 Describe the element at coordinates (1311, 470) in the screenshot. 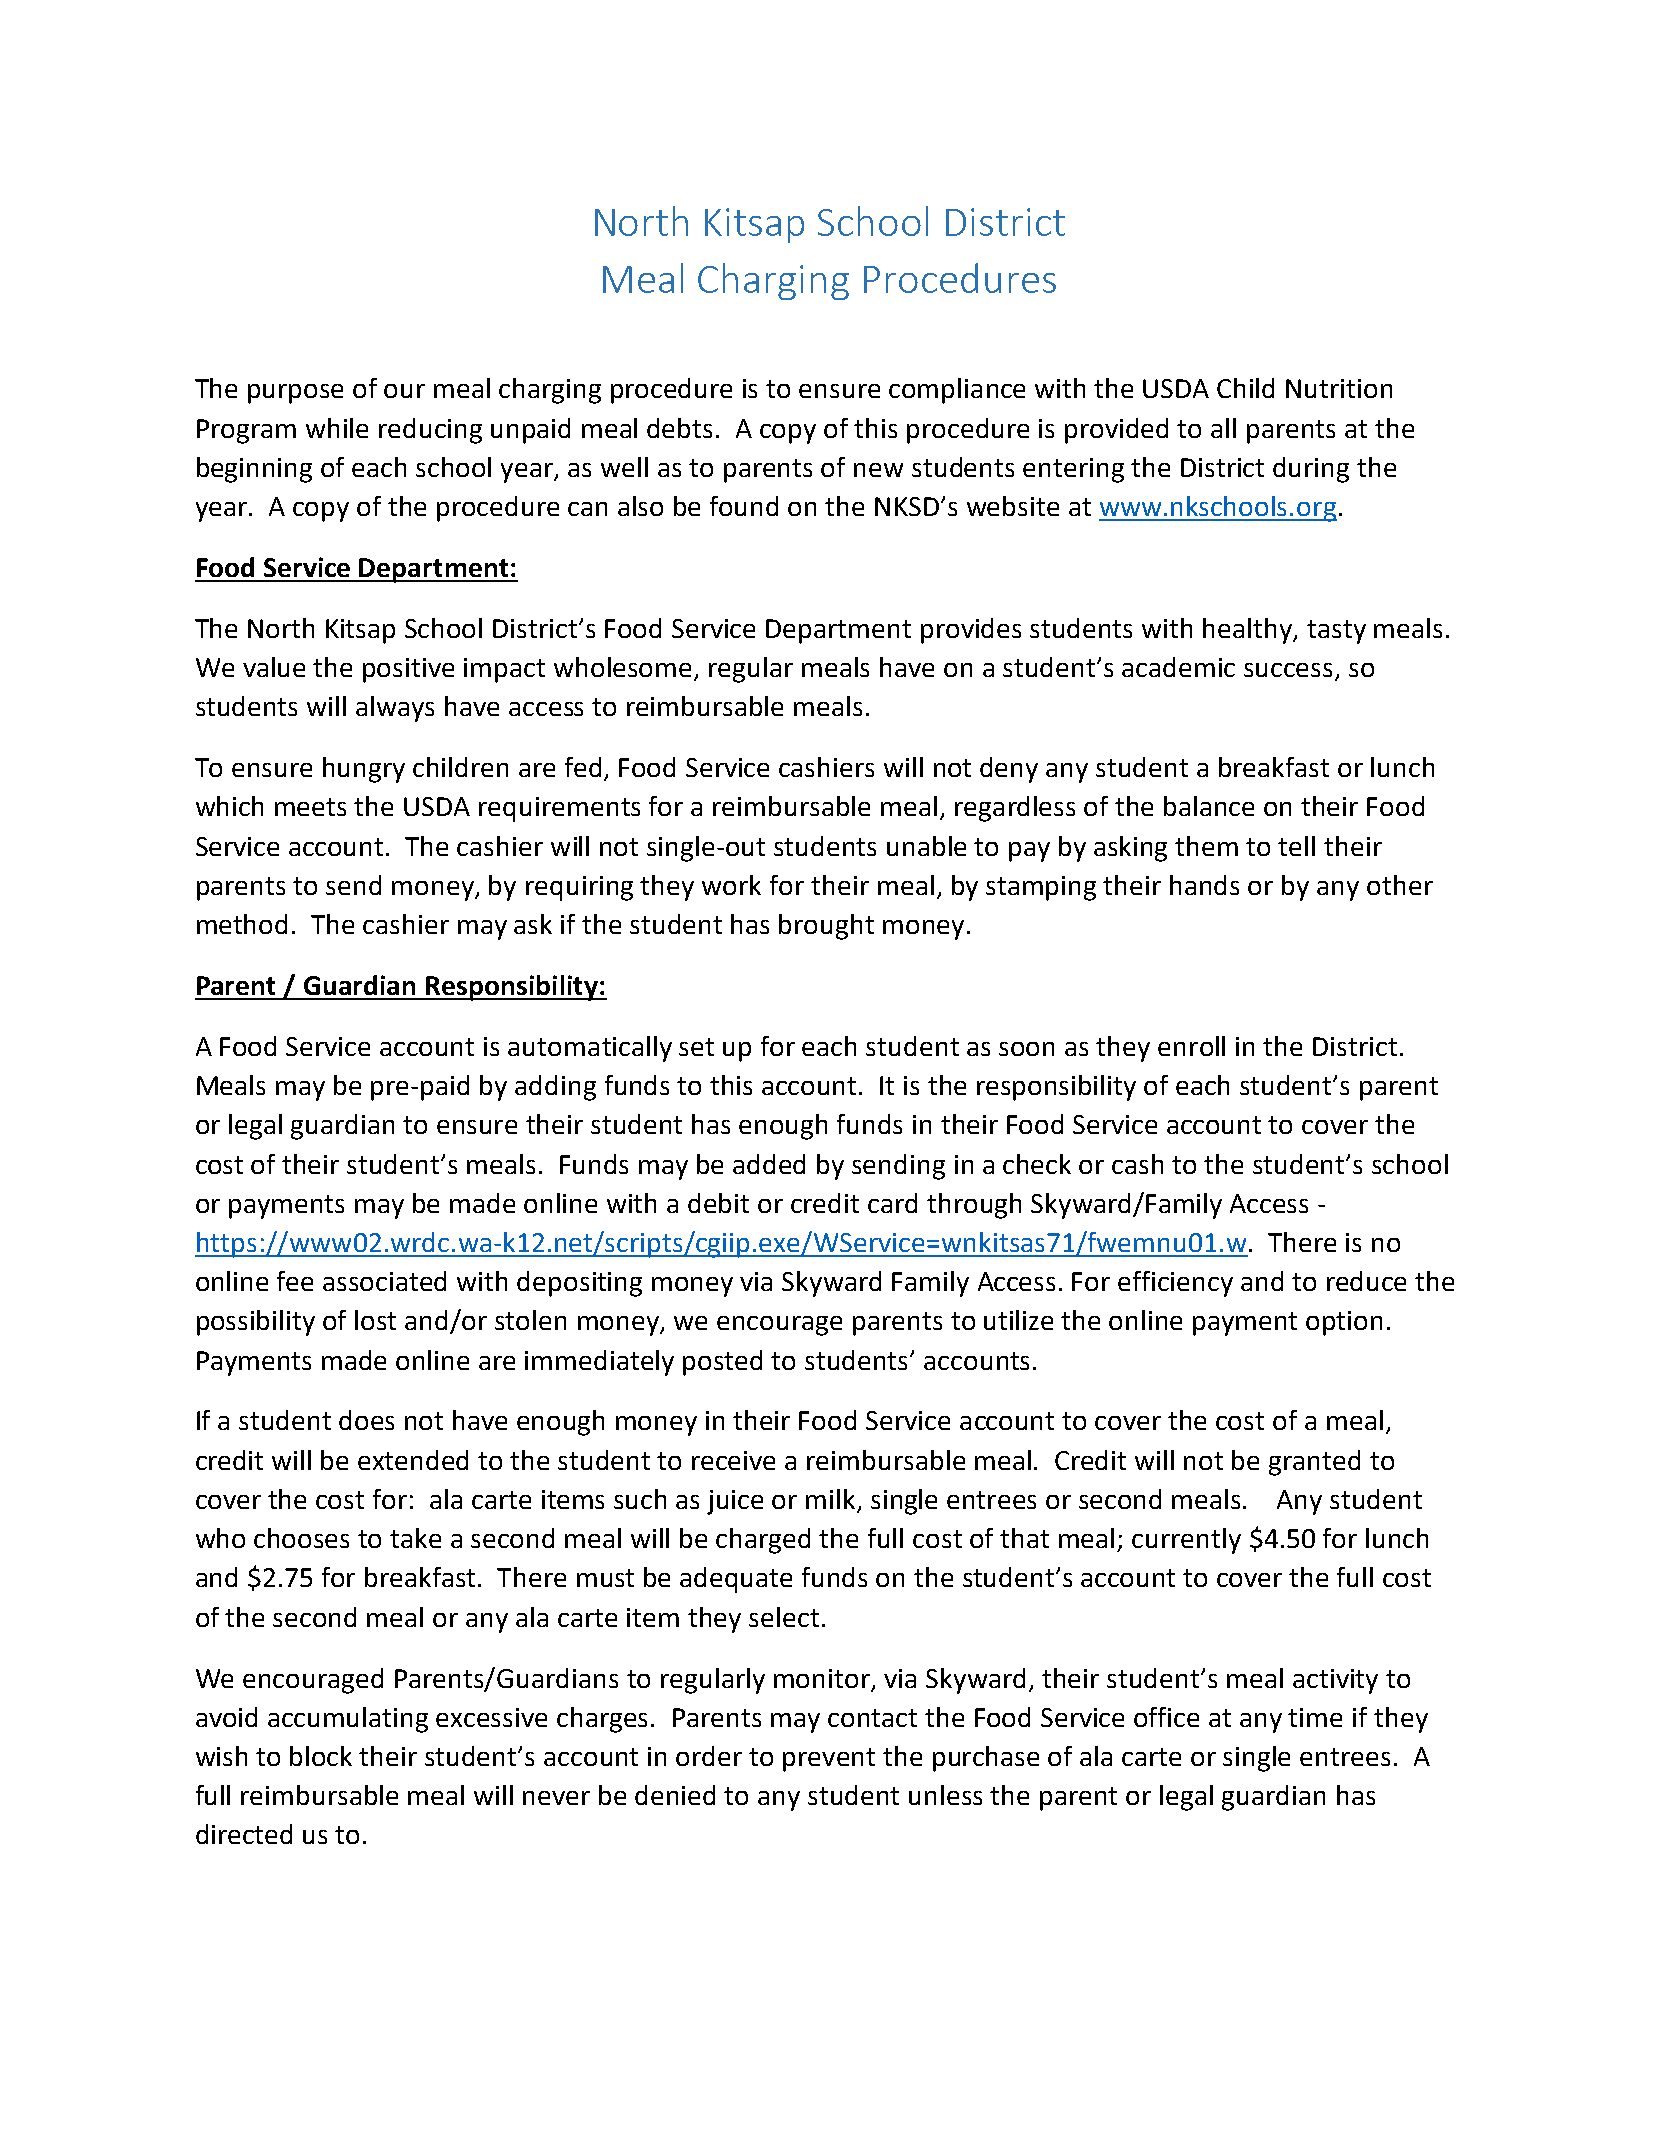

I see `during` at that location.
